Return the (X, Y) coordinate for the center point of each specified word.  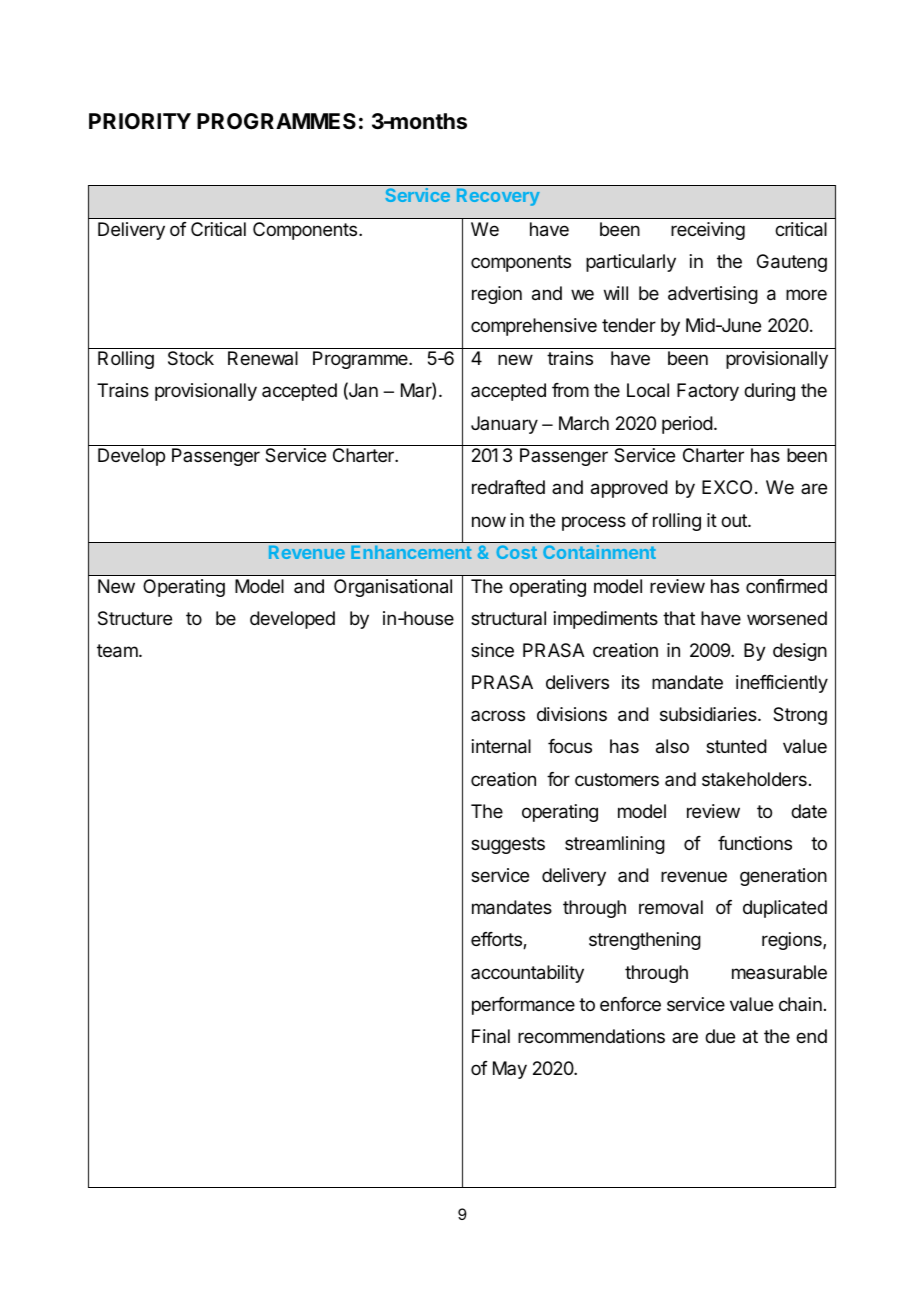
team (118, 651)
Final (491, 1036)
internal (501, 746)
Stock (191, 358)
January (504, 425)
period (687, 425)
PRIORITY (140, 121)
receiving (708, 231)
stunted (736, 746)
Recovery (498, 197)
